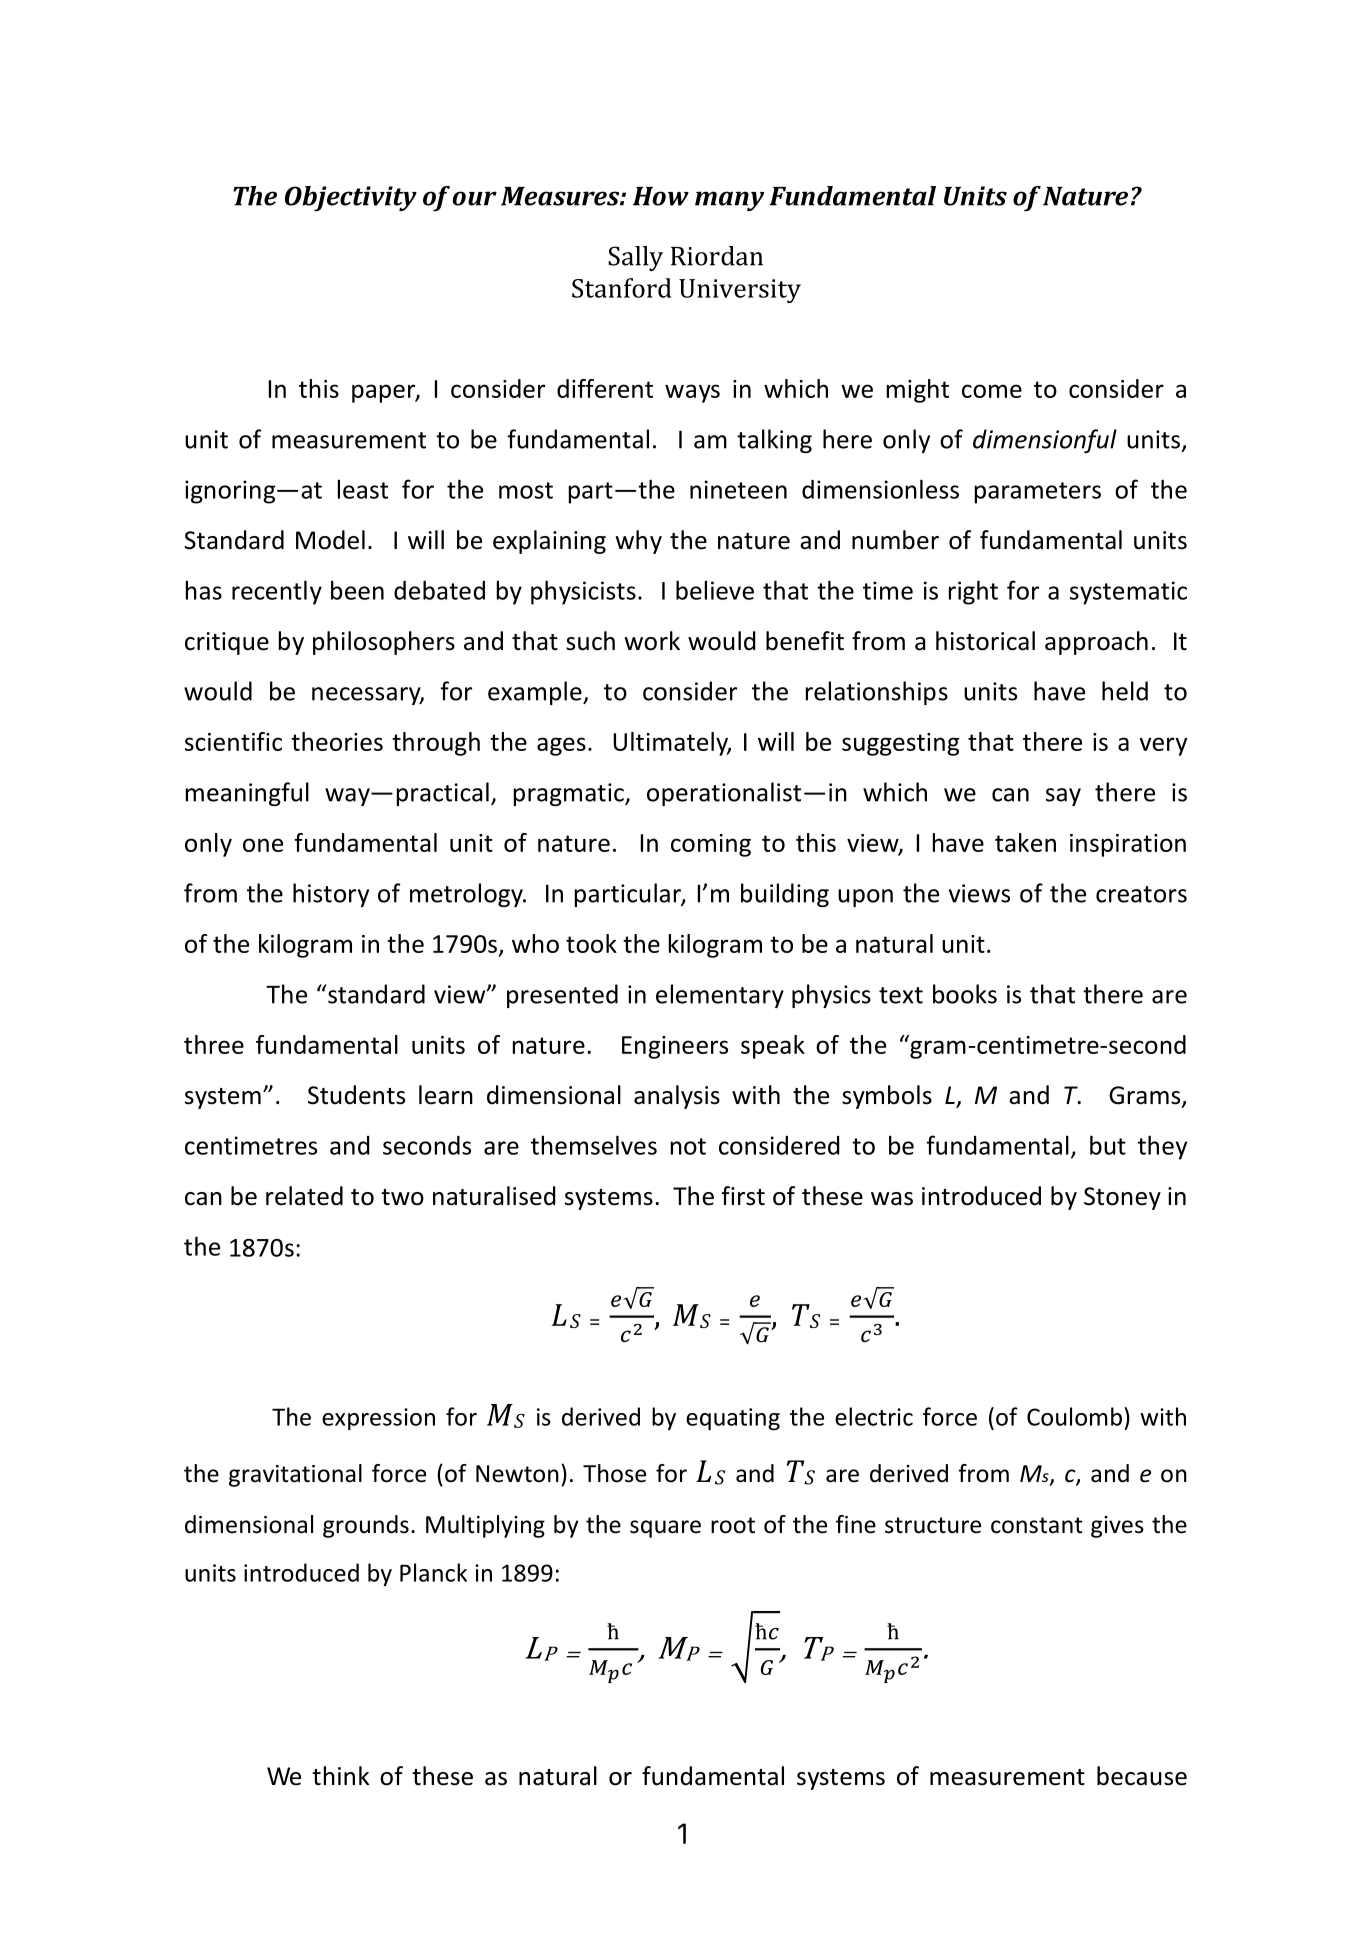 This image has width=1369, height=1934. I want to click on gravitational, so click(295, 1475).
